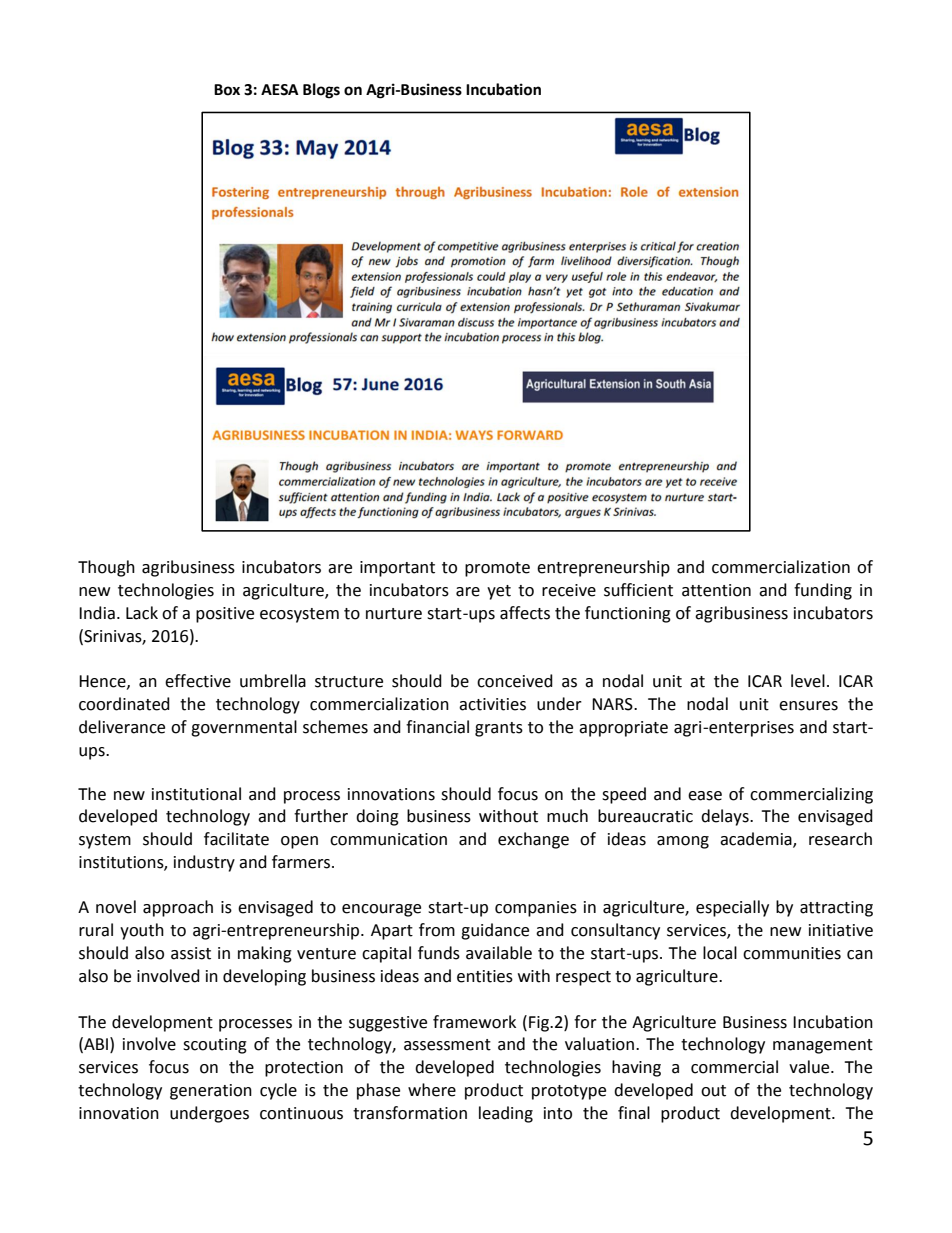  I want to click on positive, so click(225, 615).
